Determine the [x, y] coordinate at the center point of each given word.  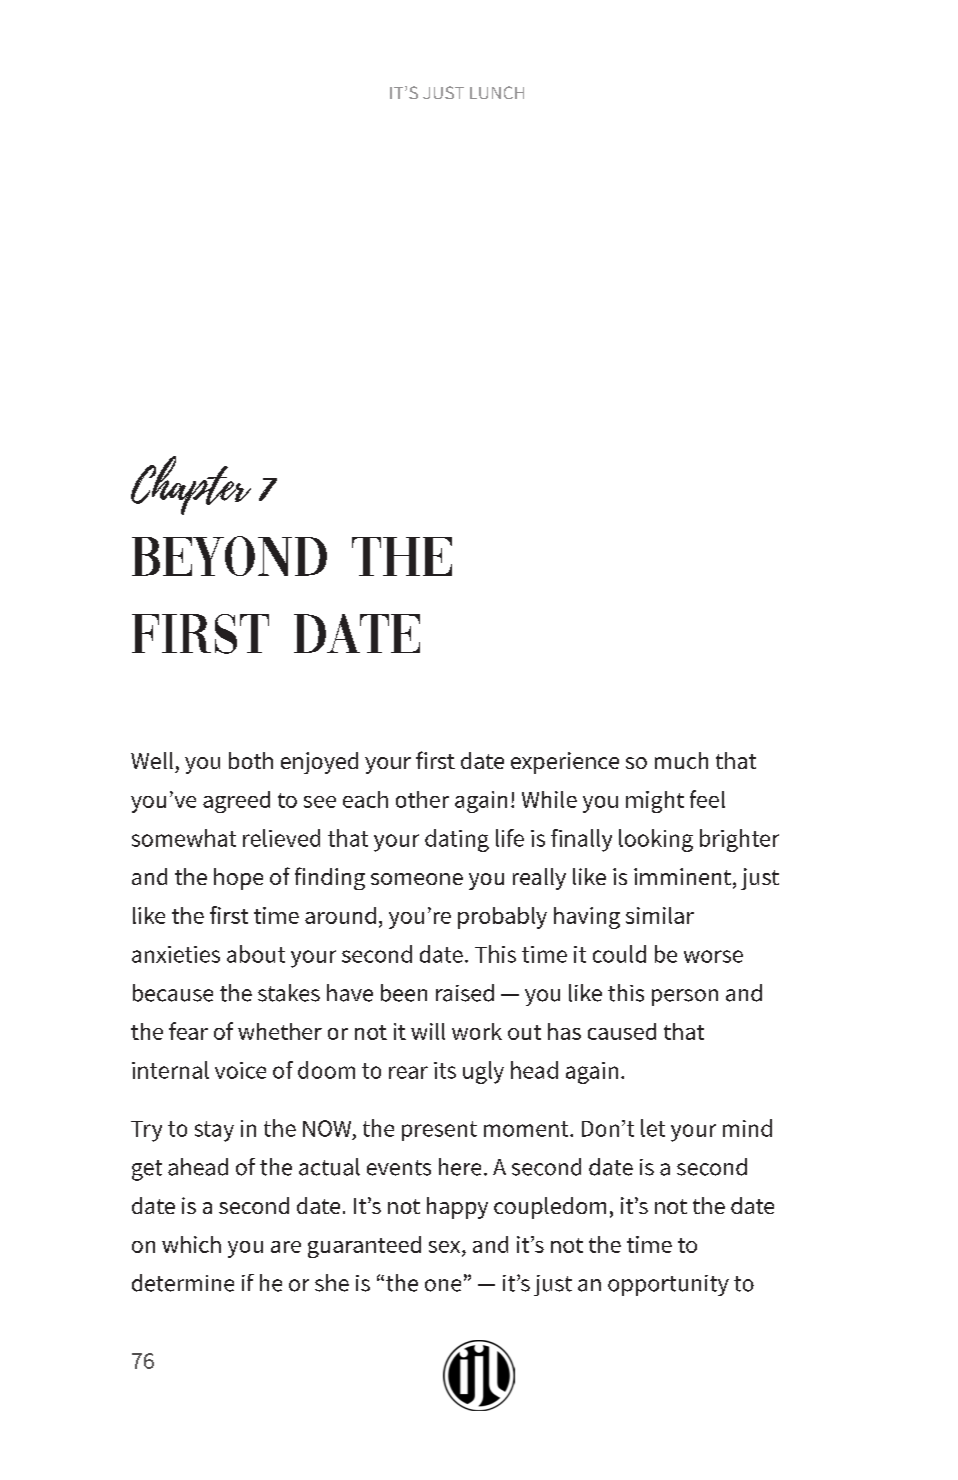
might [655, 802]
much [681, 760]
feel [707, 799]
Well [152, 760]
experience [565, 763]
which [191, 1244]
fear [188, 1031]
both [251, 760]
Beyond [229, 556]
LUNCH [497, 92]
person [685, 997]
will [428, 1031]
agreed [236, 802]
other [422, 799]
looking [656, 840]
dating [457, 840]
